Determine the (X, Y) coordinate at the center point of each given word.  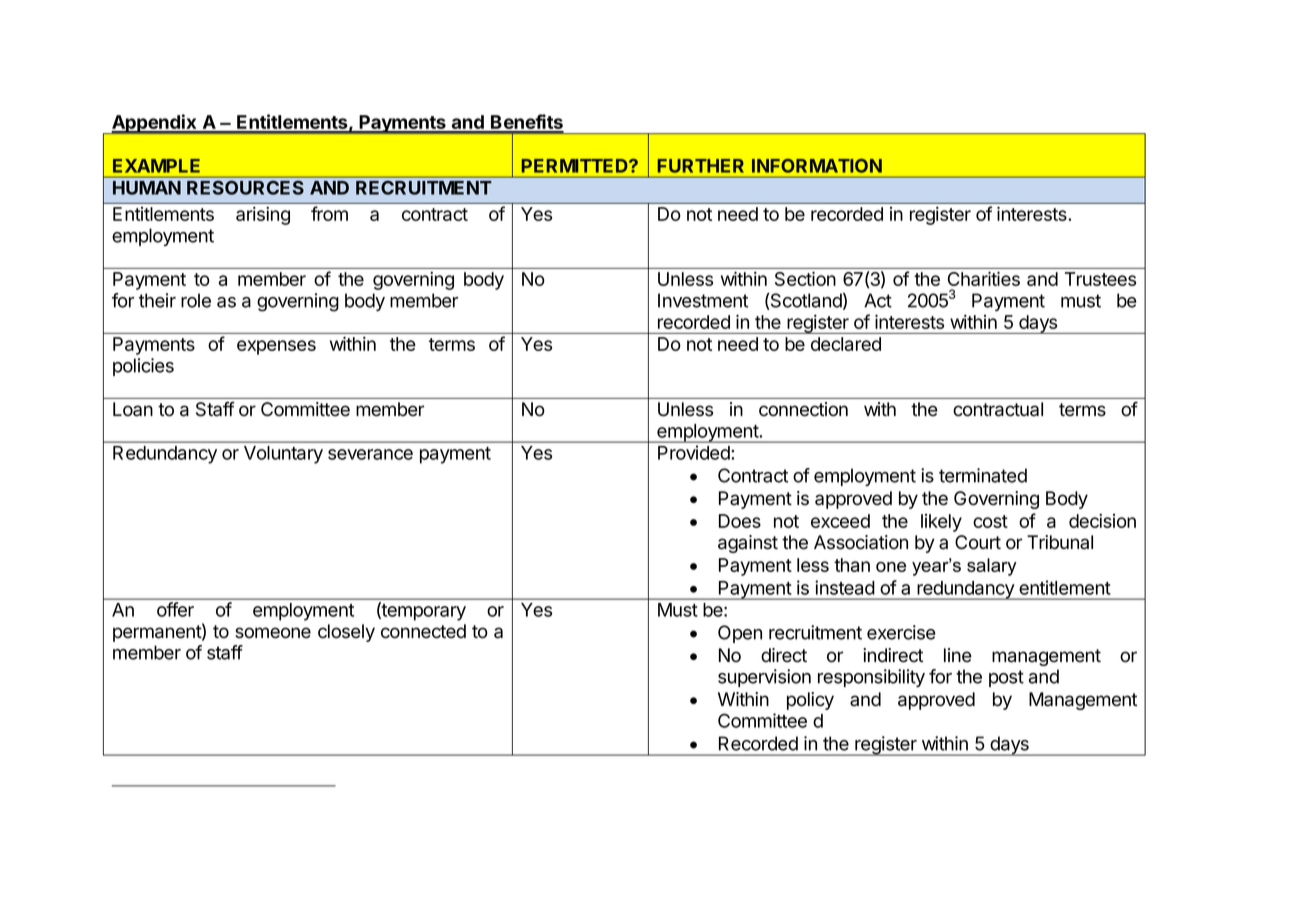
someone (273, 633)
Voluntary (283, 455)
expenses (276, 347)
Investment (703, 300)
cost (990, 521)
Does (740, 521)
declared (846, 344)
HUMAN (147, 188)
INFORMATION (817, 166)
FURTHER (700, 166)
